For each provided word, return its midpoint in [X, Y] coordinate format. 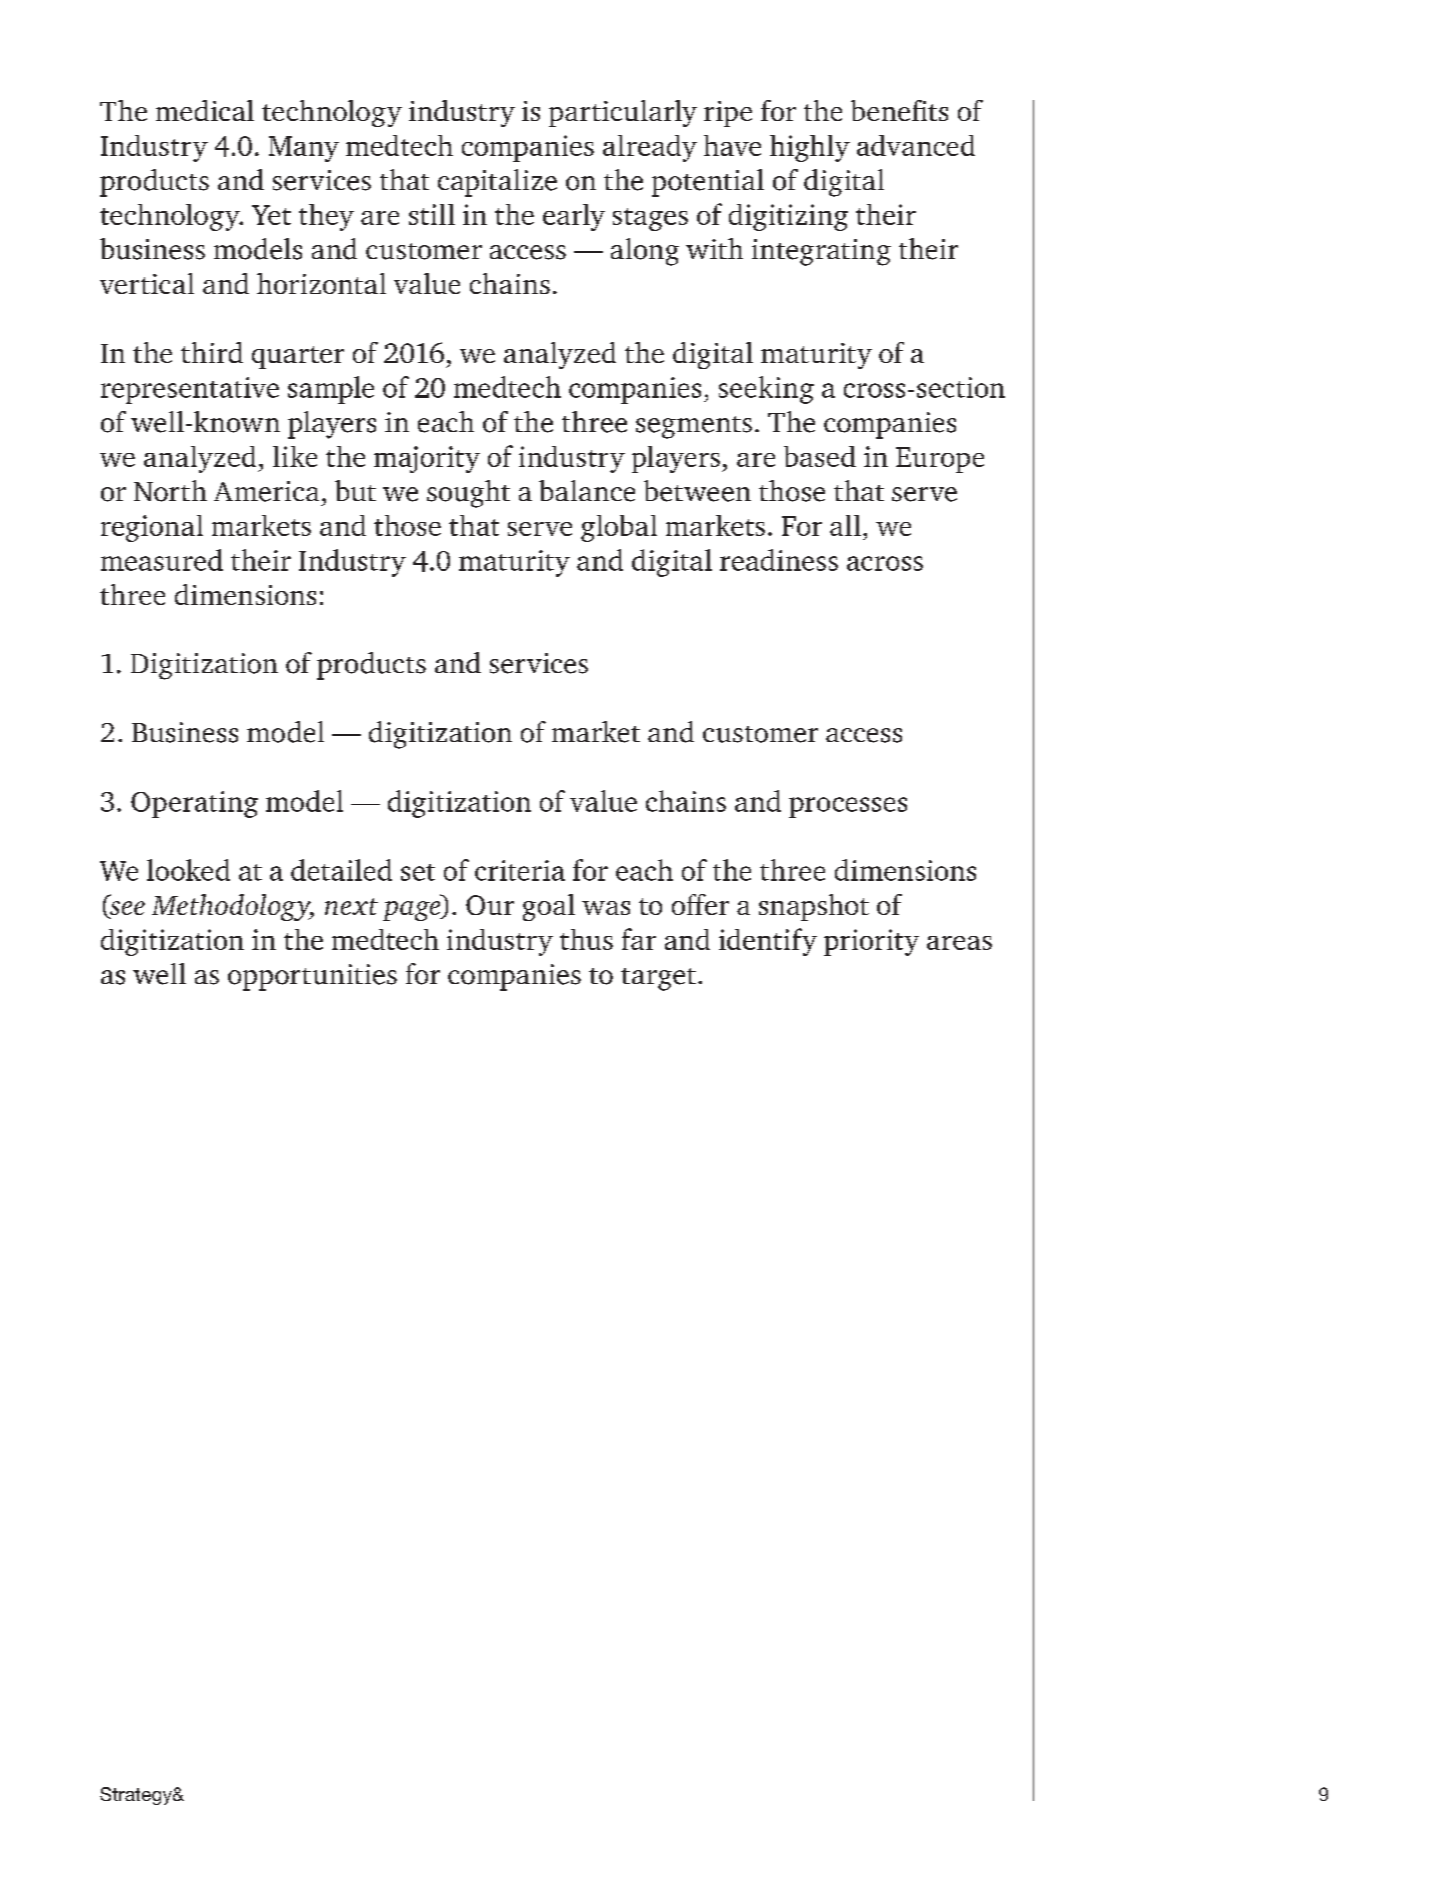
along [645, 252]
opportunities [312, 977]
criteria [520, 870]
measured [162, 560]
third [212, 352]
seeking [766, 390]
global [619, 528]
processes [848, 807]
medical [205, 110]
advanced [916, 145]
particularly [623, 113]
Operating [194, 804]
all [845, 525]
